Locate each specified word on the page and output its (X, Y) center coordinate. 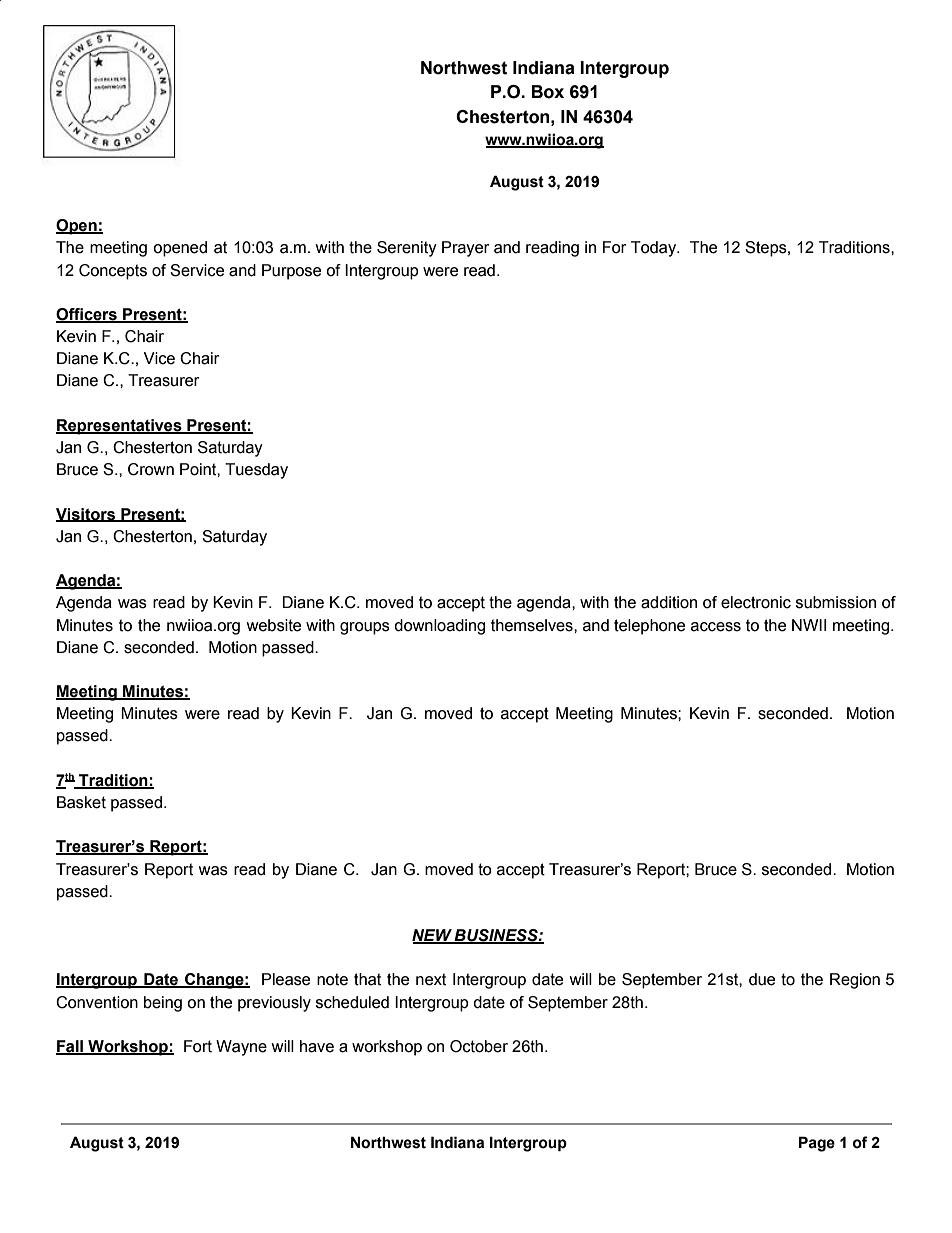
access (716, 627)
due (762, 979)
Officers (87, 315)
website (273, 625)
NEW (433, 936)
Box (548, 92)
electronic (756, 602)
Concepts (113, 272)
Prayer (466, 249)
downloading (439, 627)
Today (655, 249)
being (163, 1004)
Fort (198, 1046)
